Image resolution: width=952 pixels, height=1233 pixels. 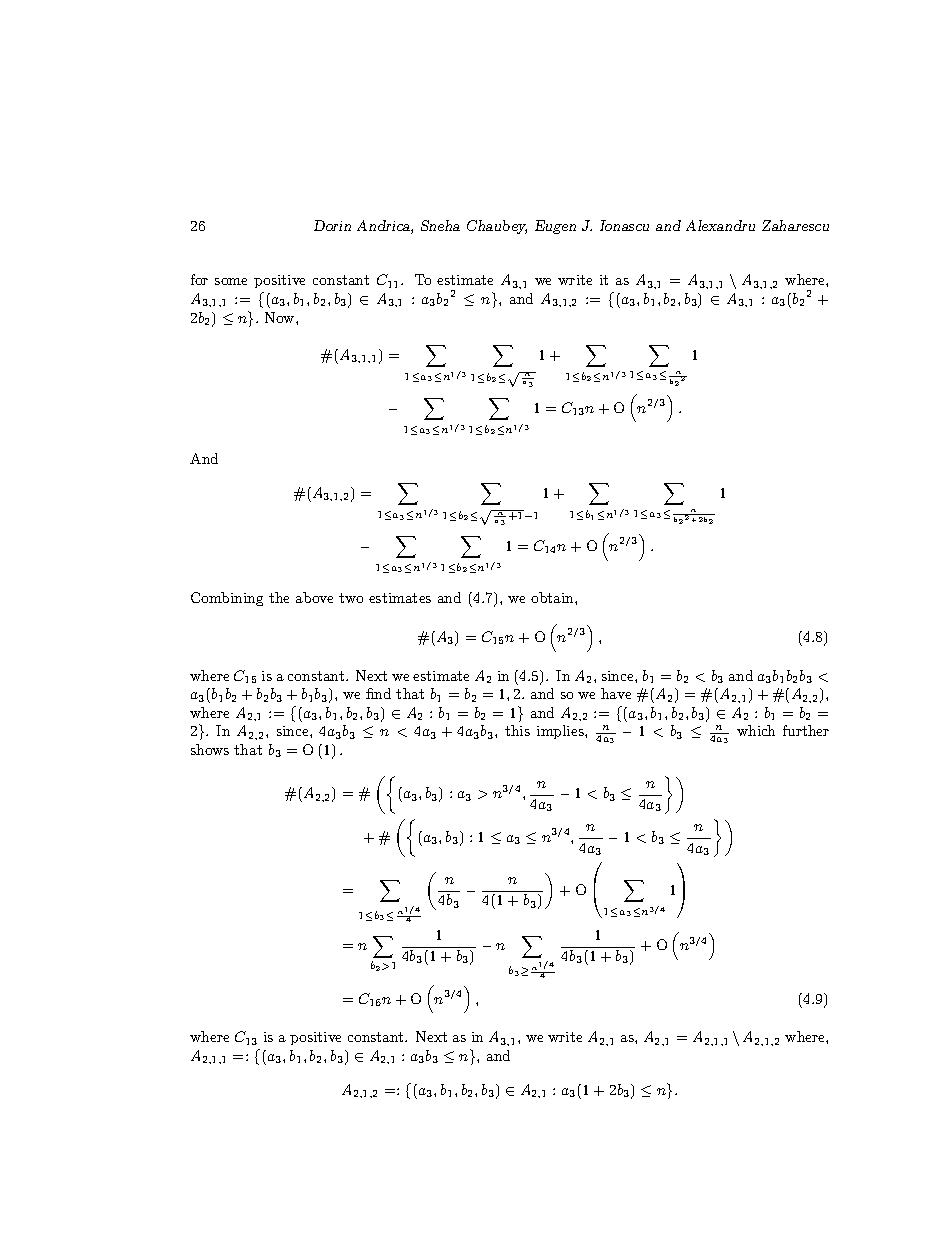 I want to click on some, so click(x=231, y=281).
